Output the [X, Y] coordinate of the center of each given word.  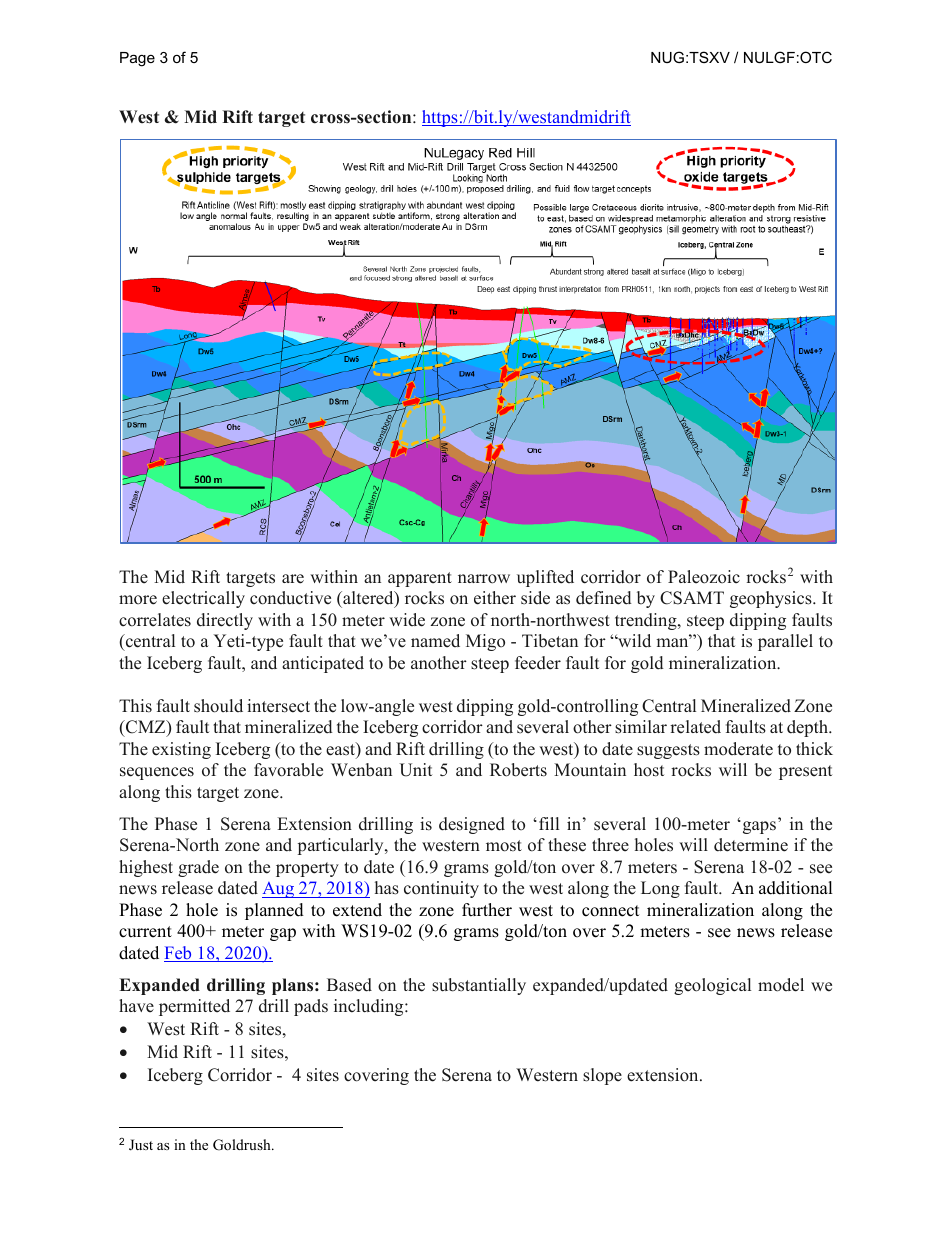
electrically [203, 599]
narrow [484, 579]
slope [602, 1076]
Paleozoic [704, 577]
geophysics [772, 599]
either [495, 598]
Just [141, 1145]
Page [137, 59]
